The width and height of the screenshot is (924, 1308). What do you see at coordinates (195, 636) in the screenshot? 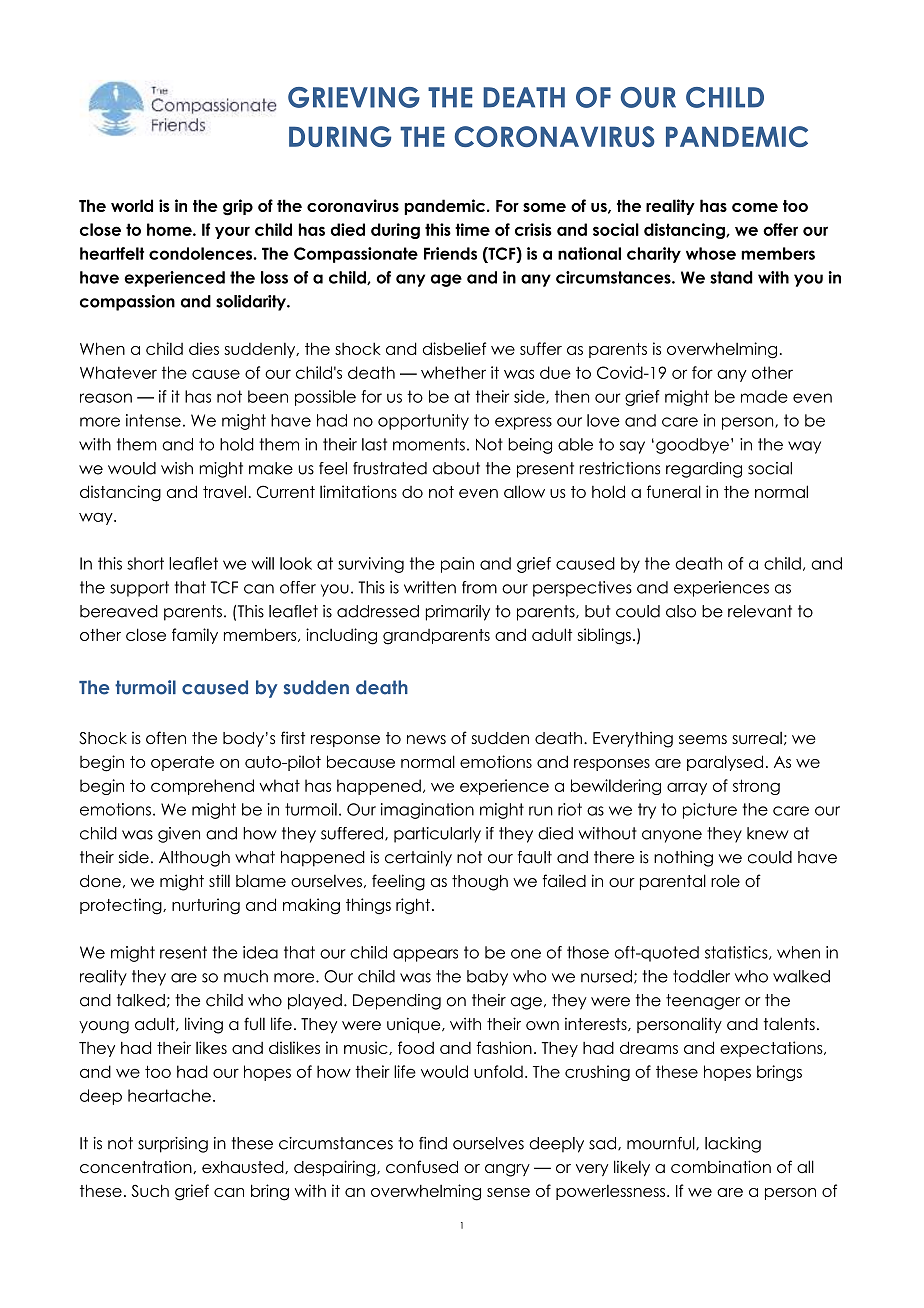
I see `family` at bounding box center [195, 636].
